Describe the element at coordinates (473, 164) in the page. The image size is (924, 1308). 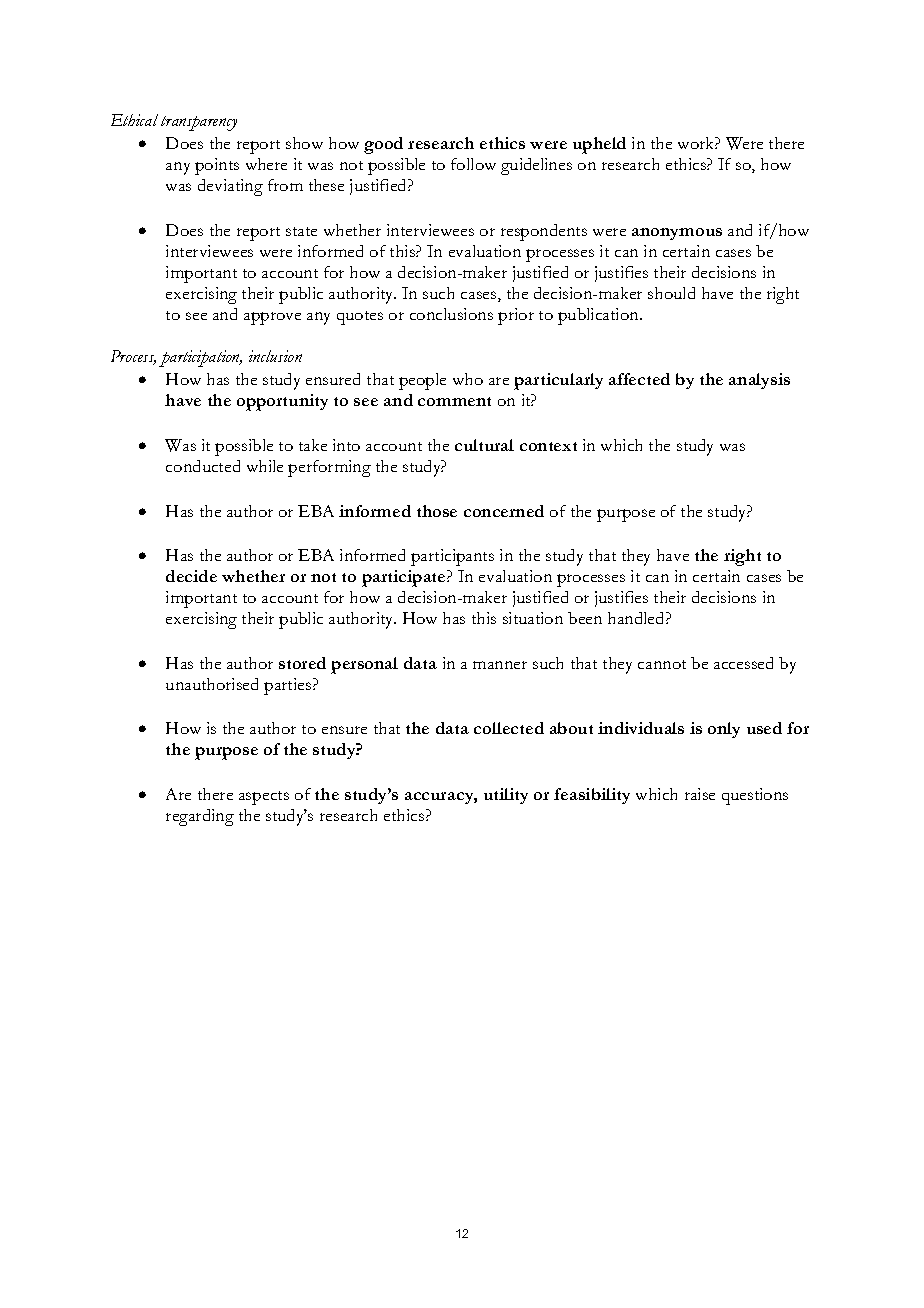
I see `follow` at that location.
